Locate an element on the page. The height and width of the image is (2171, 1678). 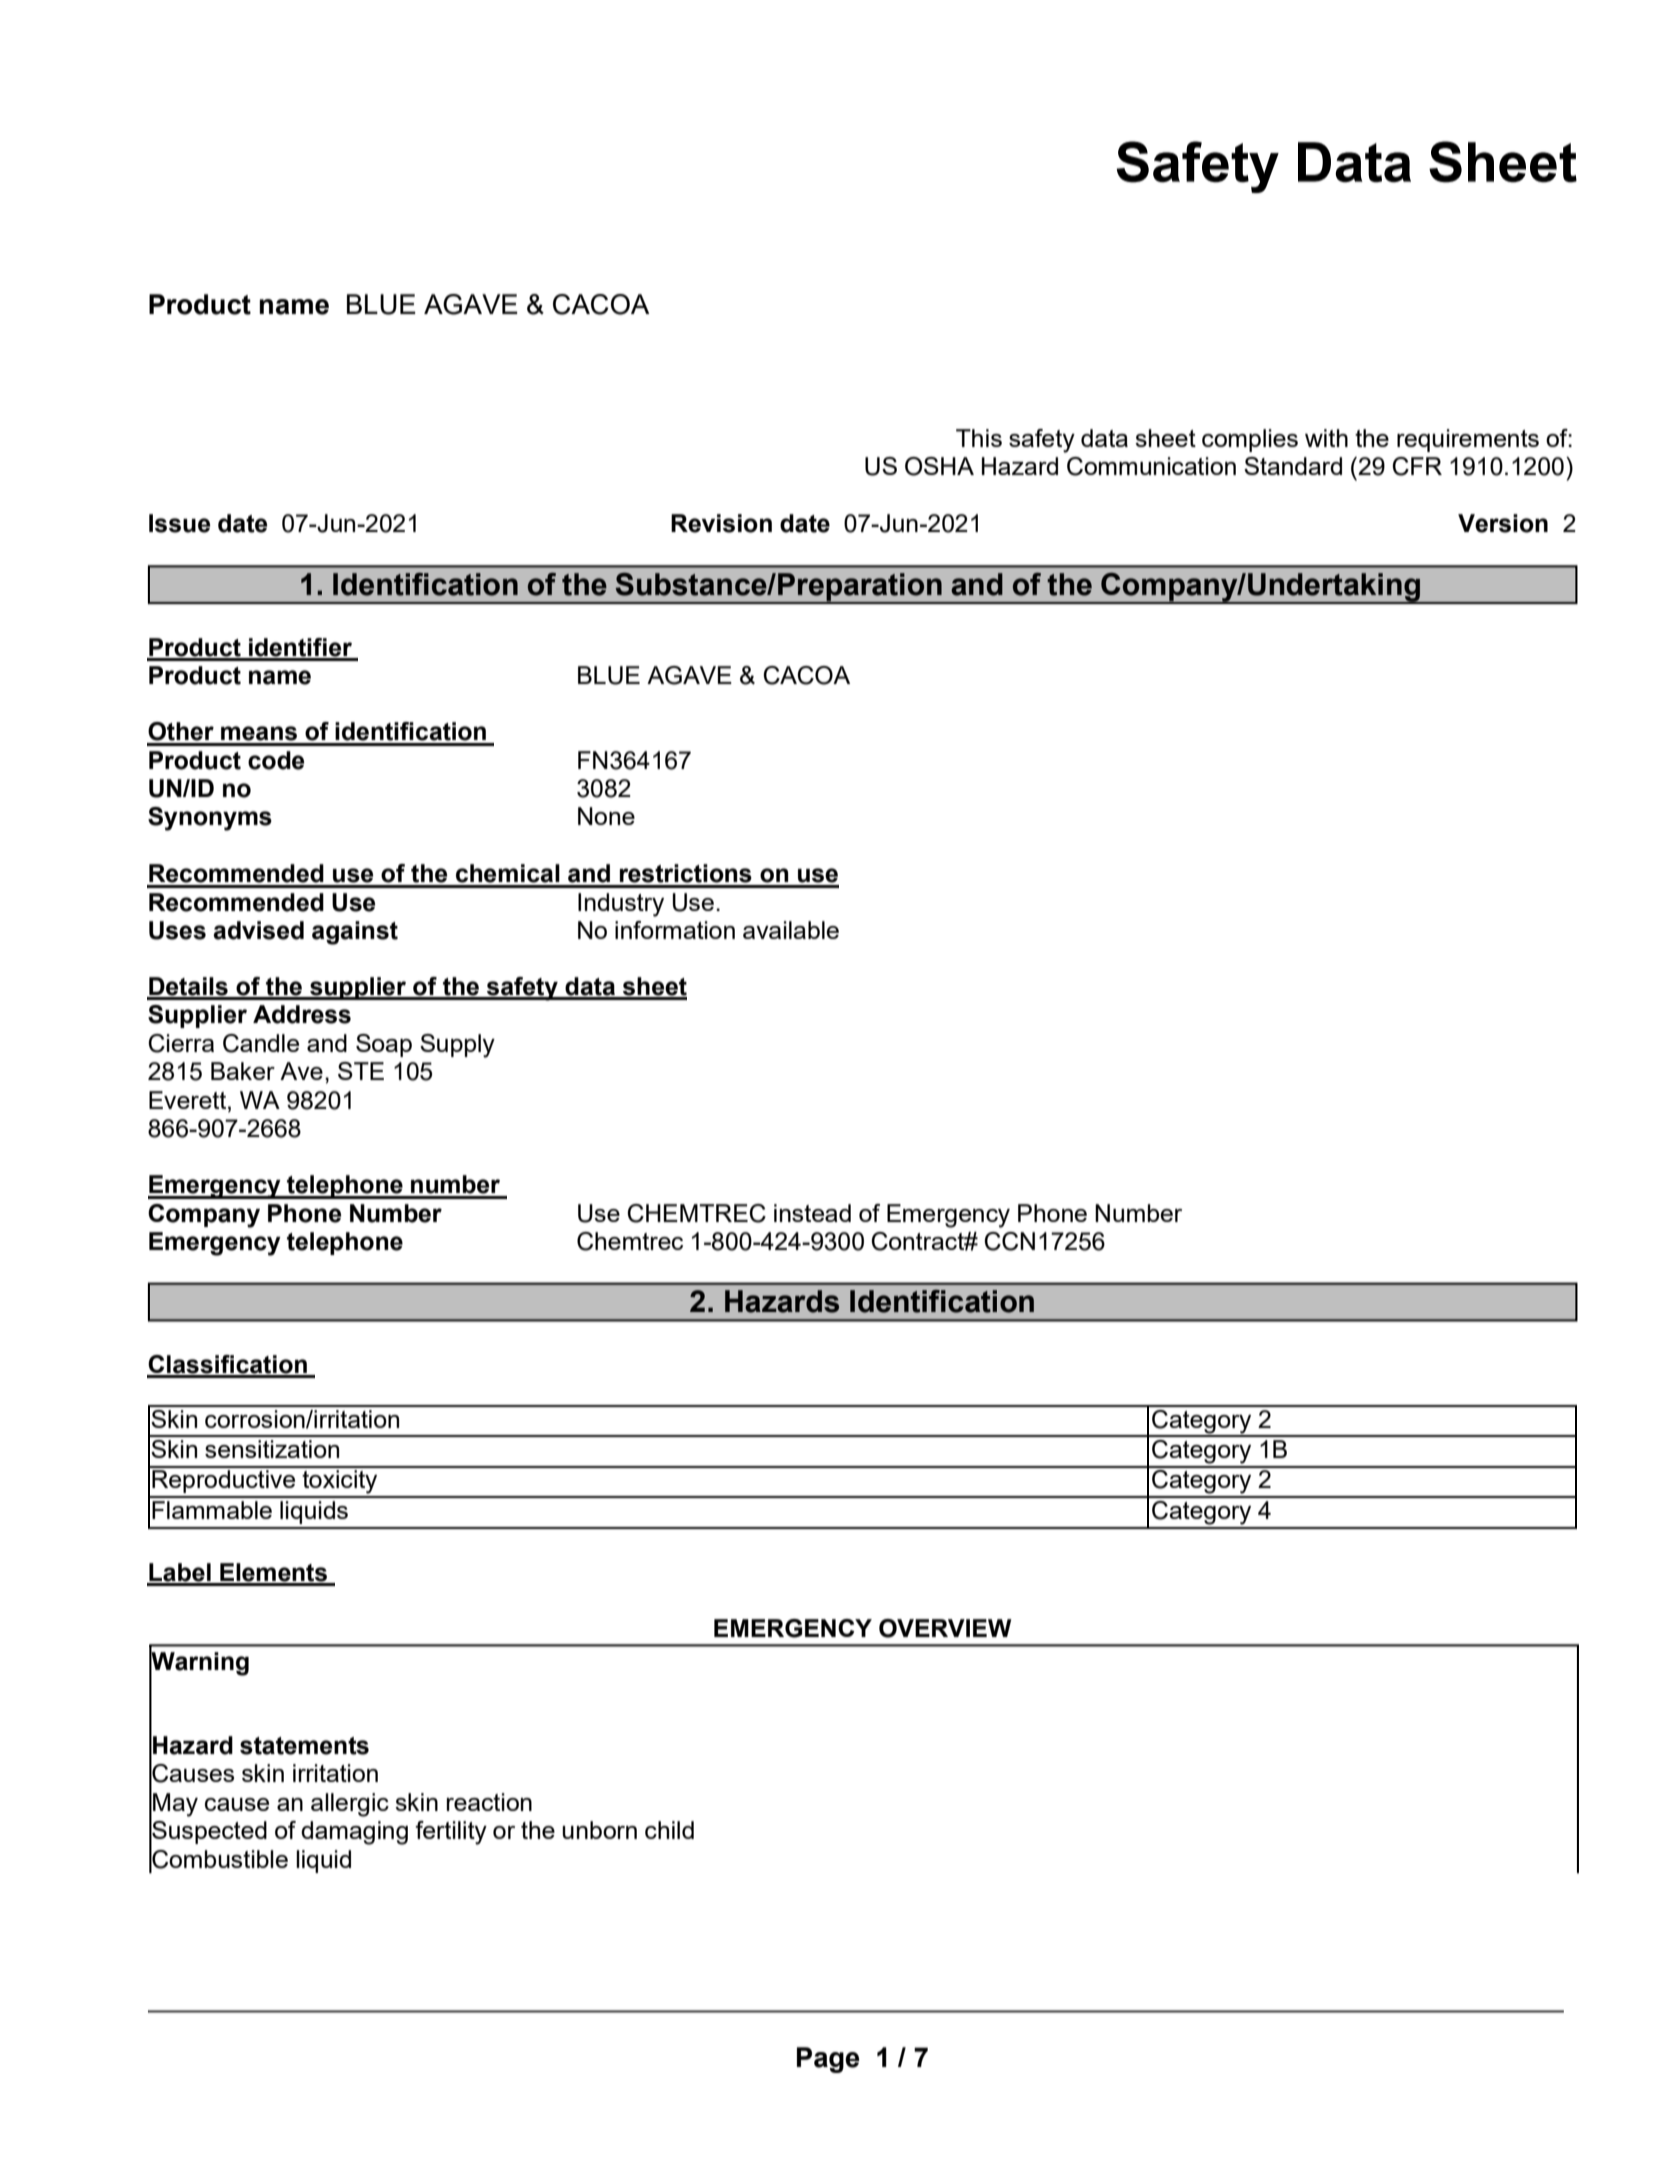
OVERVIEW is located at coordinates (945, 1628).
